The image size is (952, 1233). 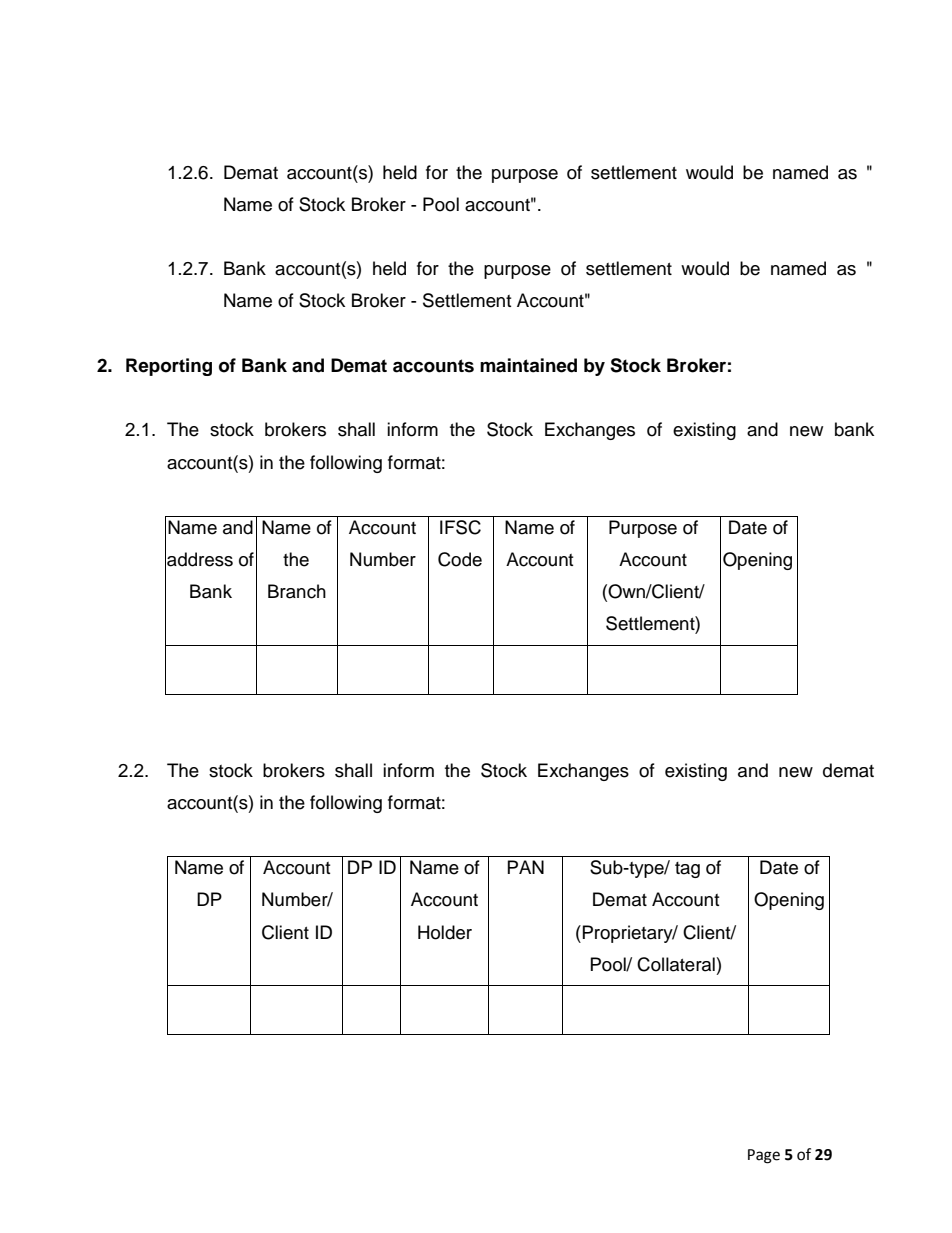 What do you see at coordinates (460, 559) in the page?
I see `Code` at bounding box center [460, 559].
